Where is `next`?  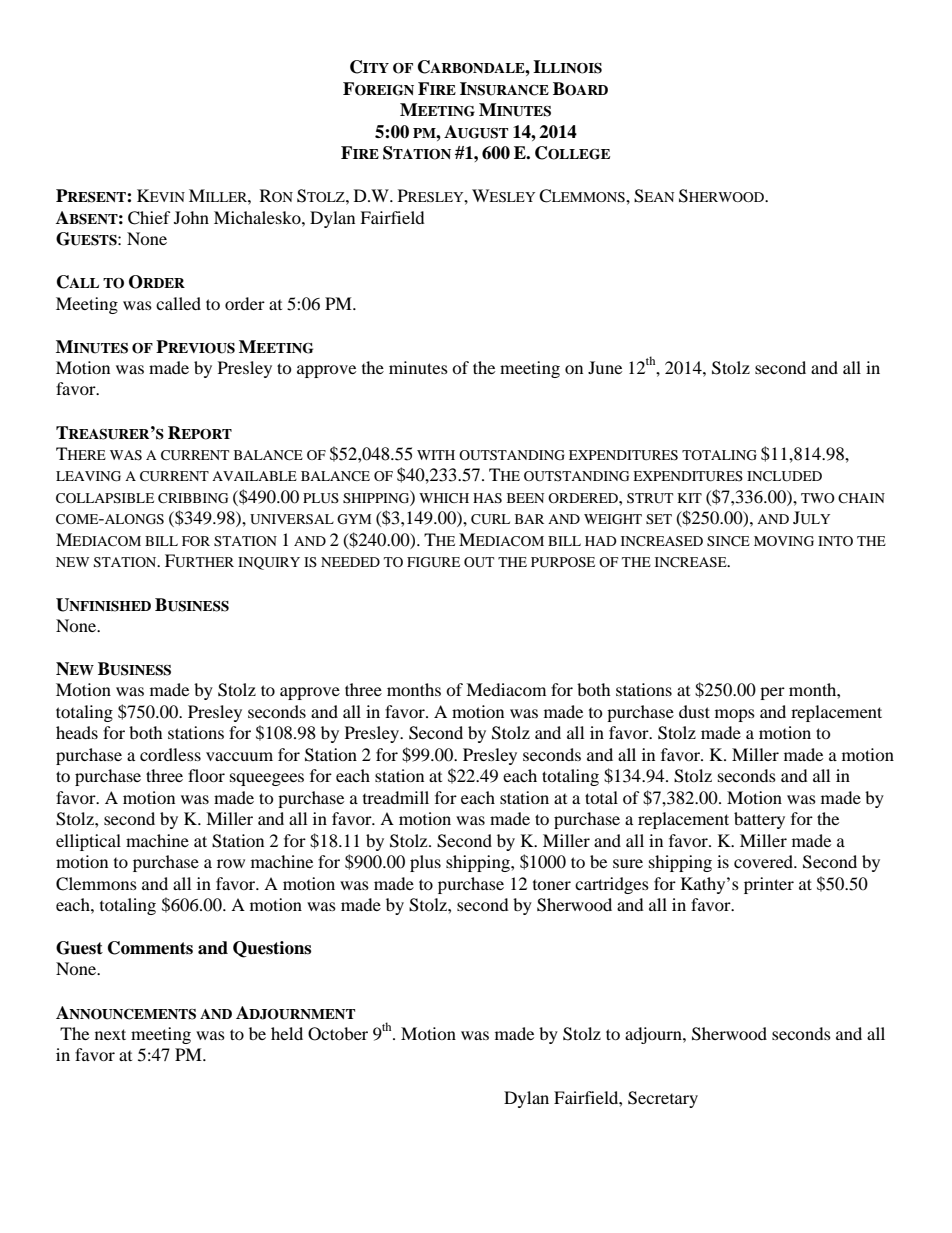 next is located at coordinates (110, 1034).
